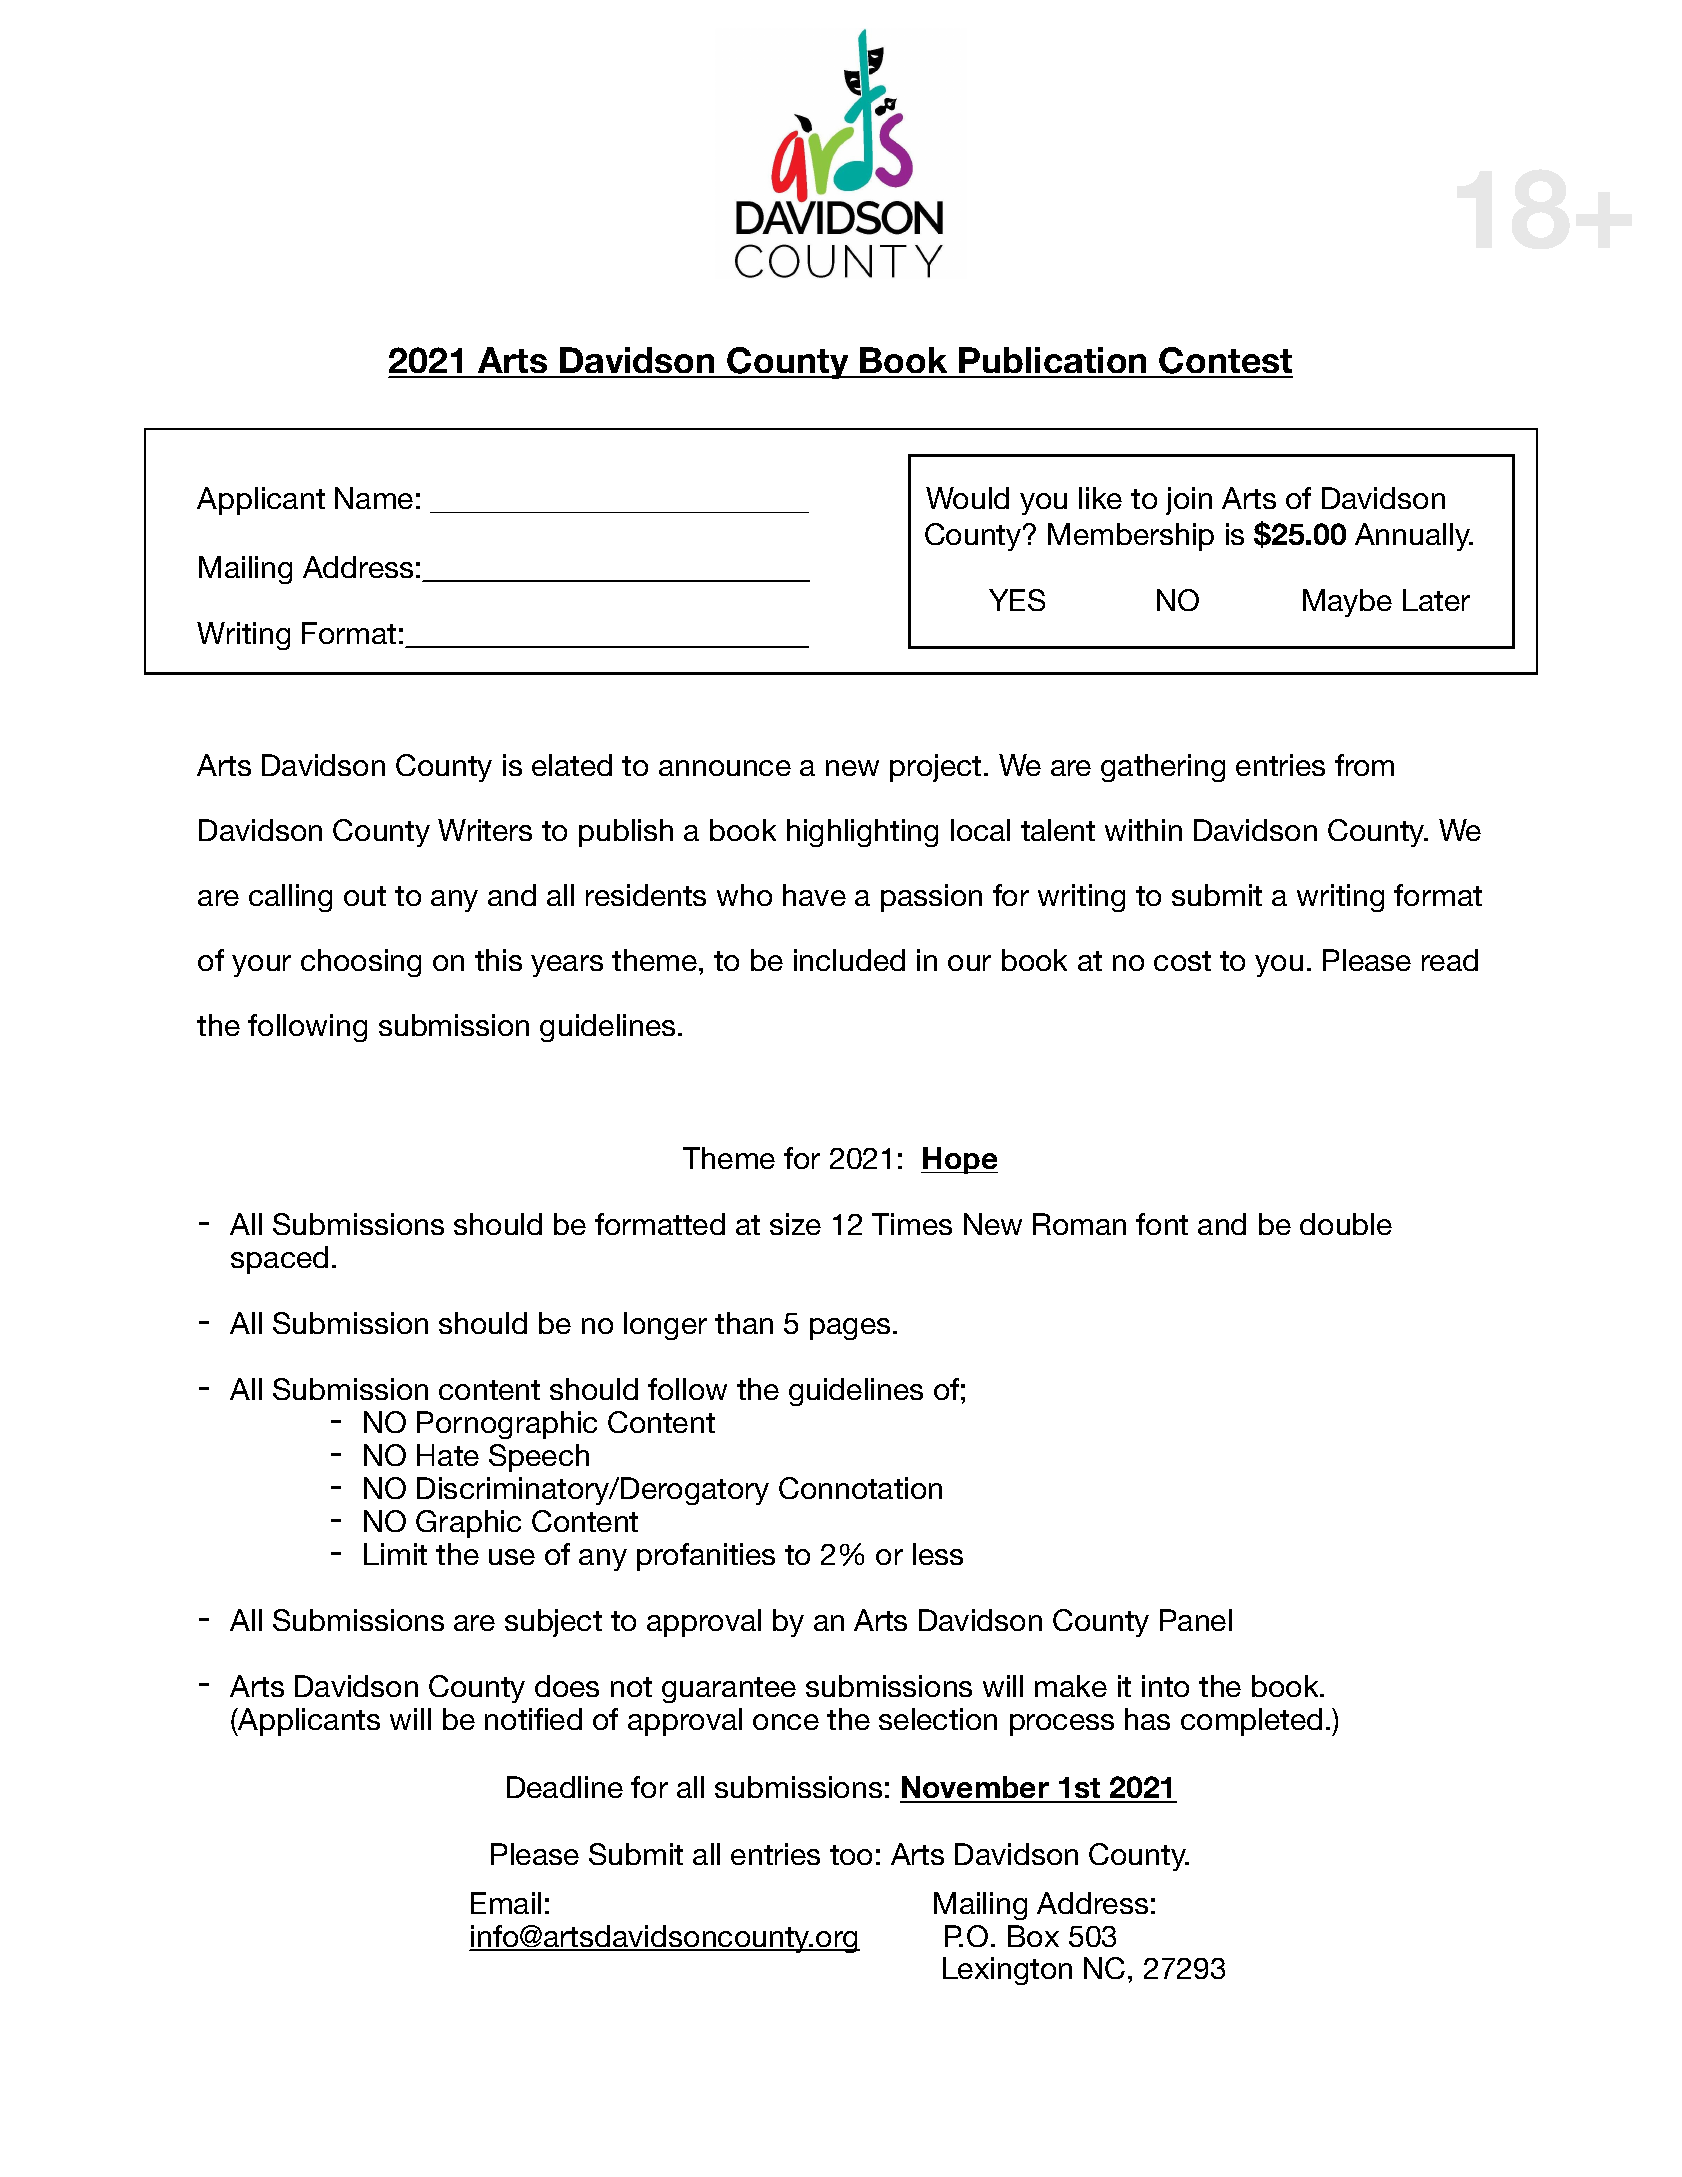  I want to click on Maybe, so click(1347, 603).
